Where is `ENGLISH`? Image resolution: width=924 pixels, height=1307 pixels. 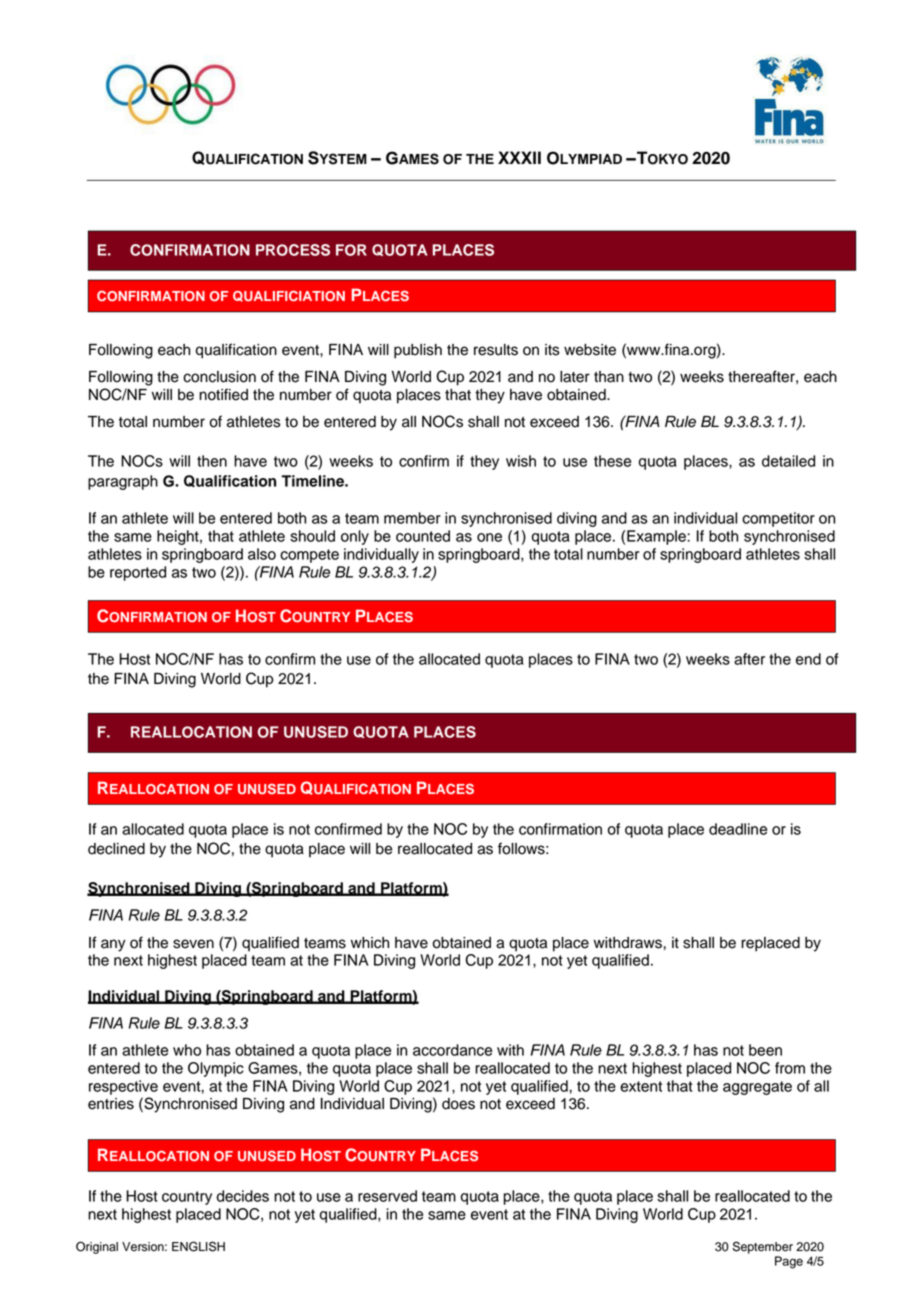 ENGLISH is located at coordinates (198, 1246).
